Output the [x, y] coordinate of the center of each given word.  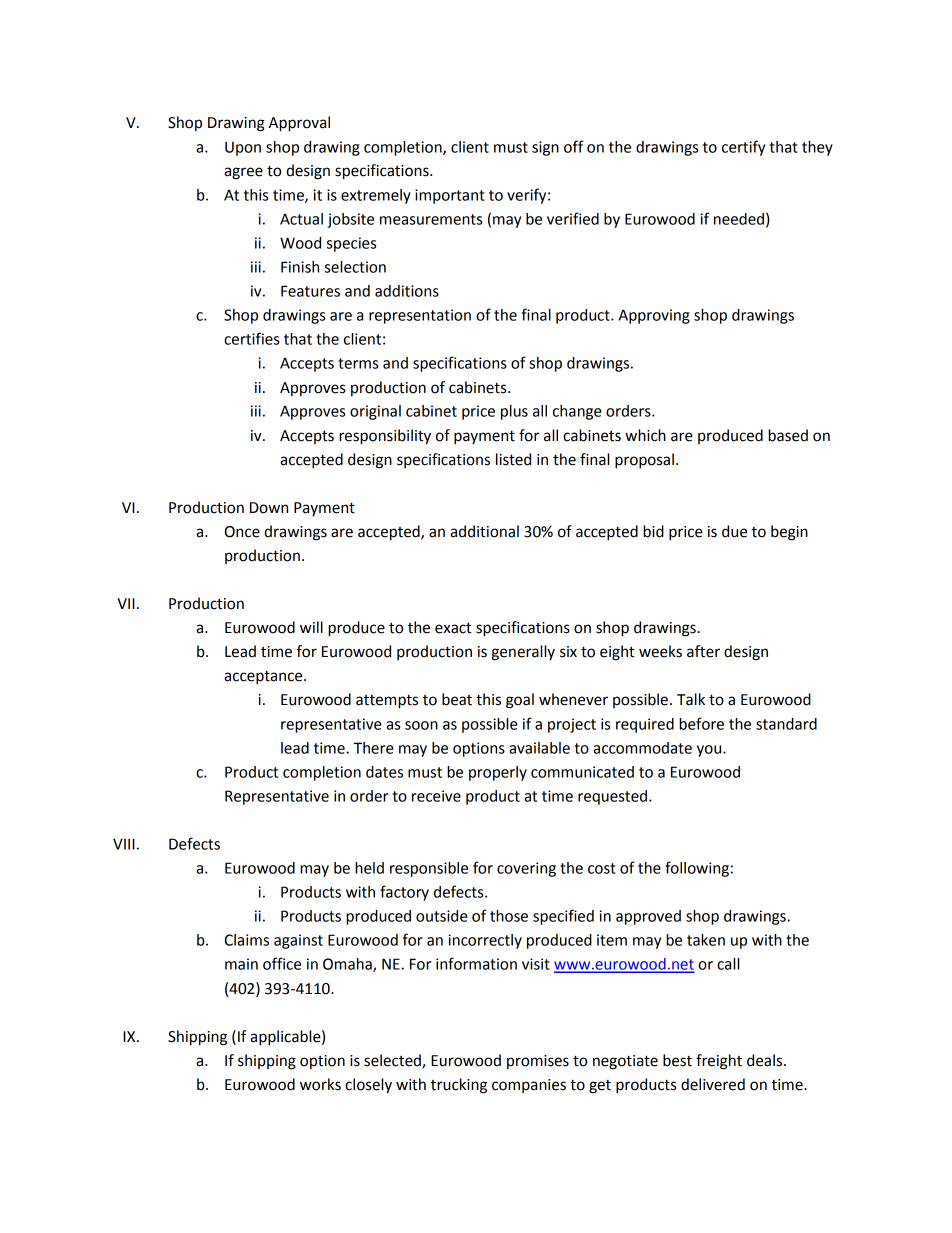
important [450, 196]
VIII [124, 844]
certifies [251, 338]
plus [514, 412]
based [788, 435]
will [311, 627]
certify [743, 148]
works [320, 1084]
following [697, 869]
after [703, 651]
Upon [243, 148]
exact [453, 628]
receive [436, 796]
